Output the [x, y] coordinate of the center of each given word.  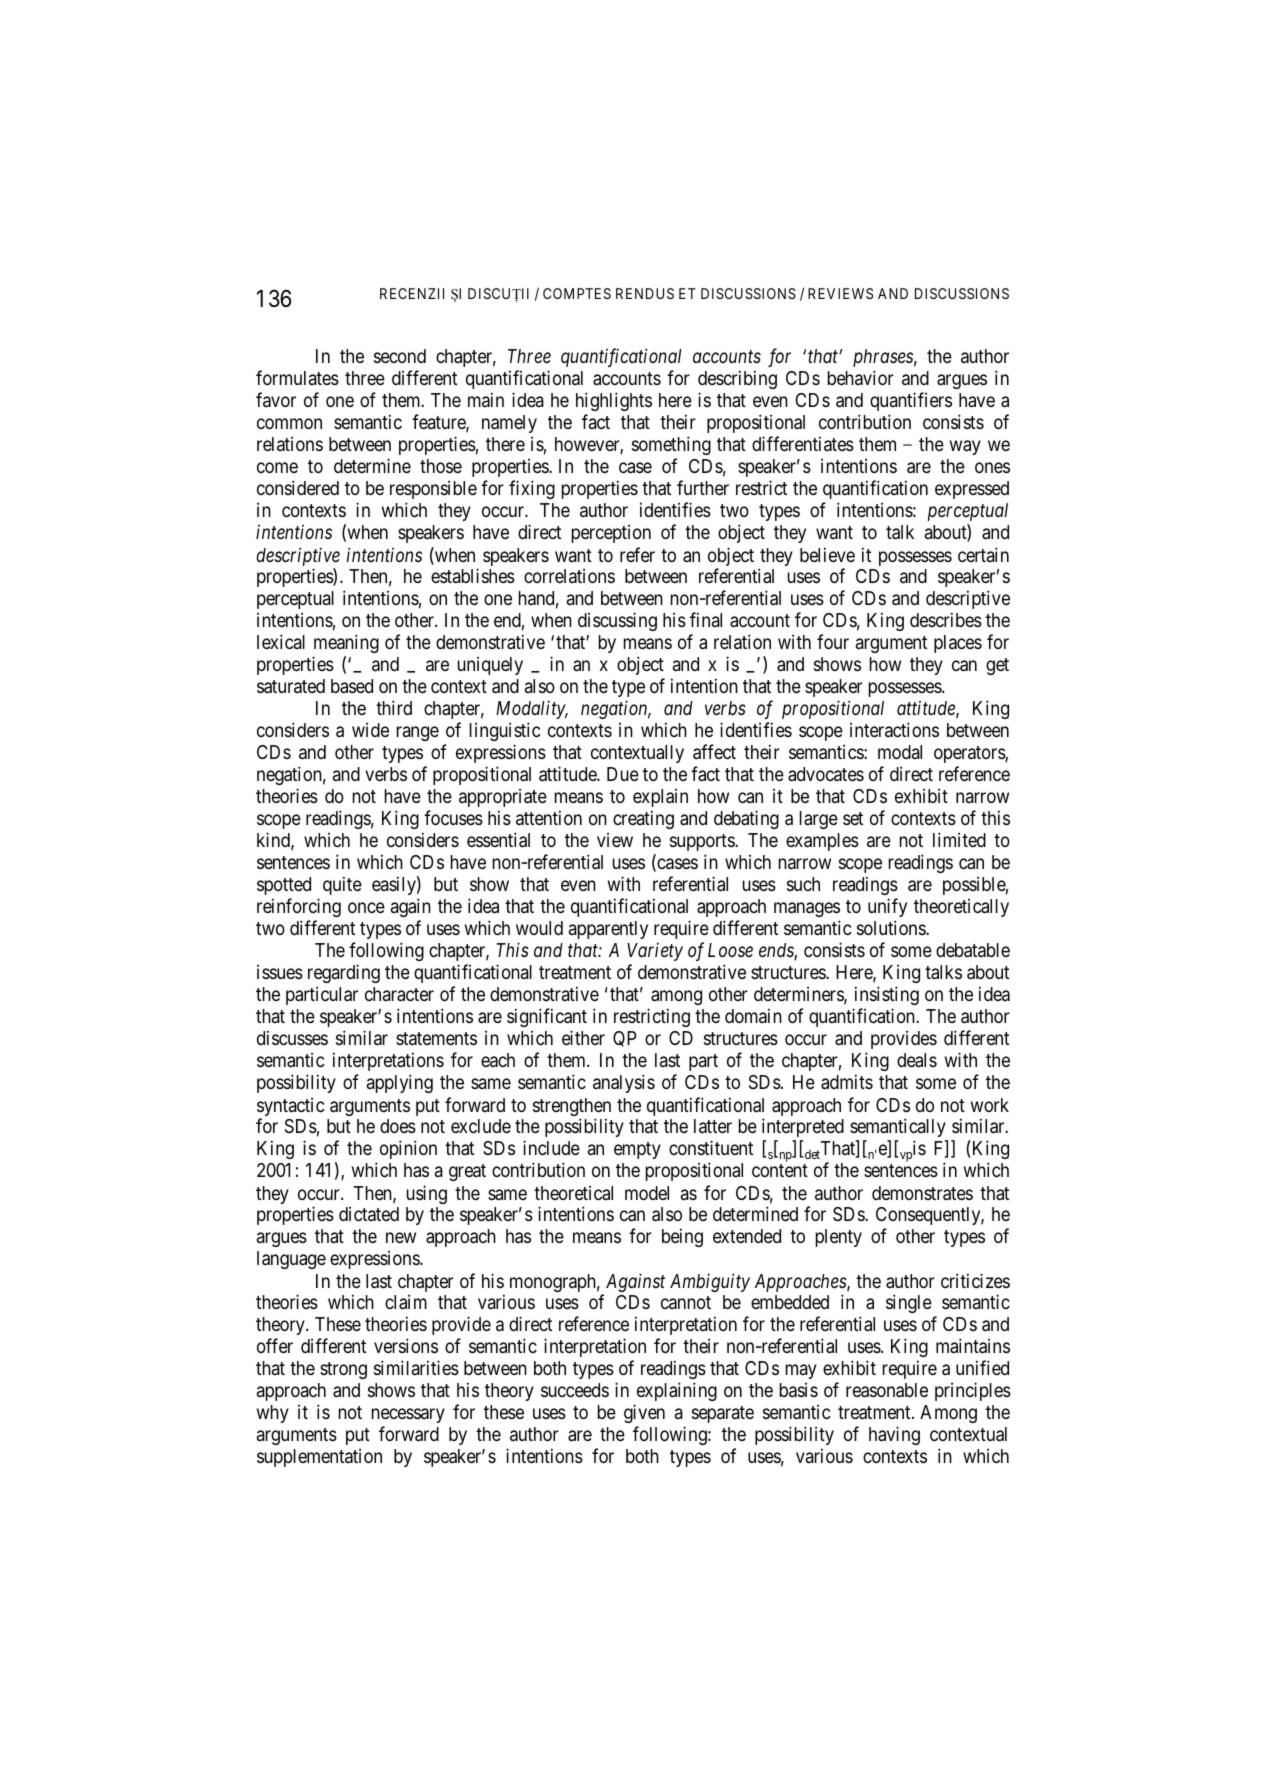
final [706, 619]
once [366, 908]
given [644, 1415]
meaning [346, 643]
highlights [614, 403]
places [958, 644]
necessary [408, 1418]
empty [637, 1150]
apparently [608, 930]
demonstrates [922, 1193]
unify [887, 907]
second [400, 356]
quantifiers [911, 403]
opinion [408, 1149]
